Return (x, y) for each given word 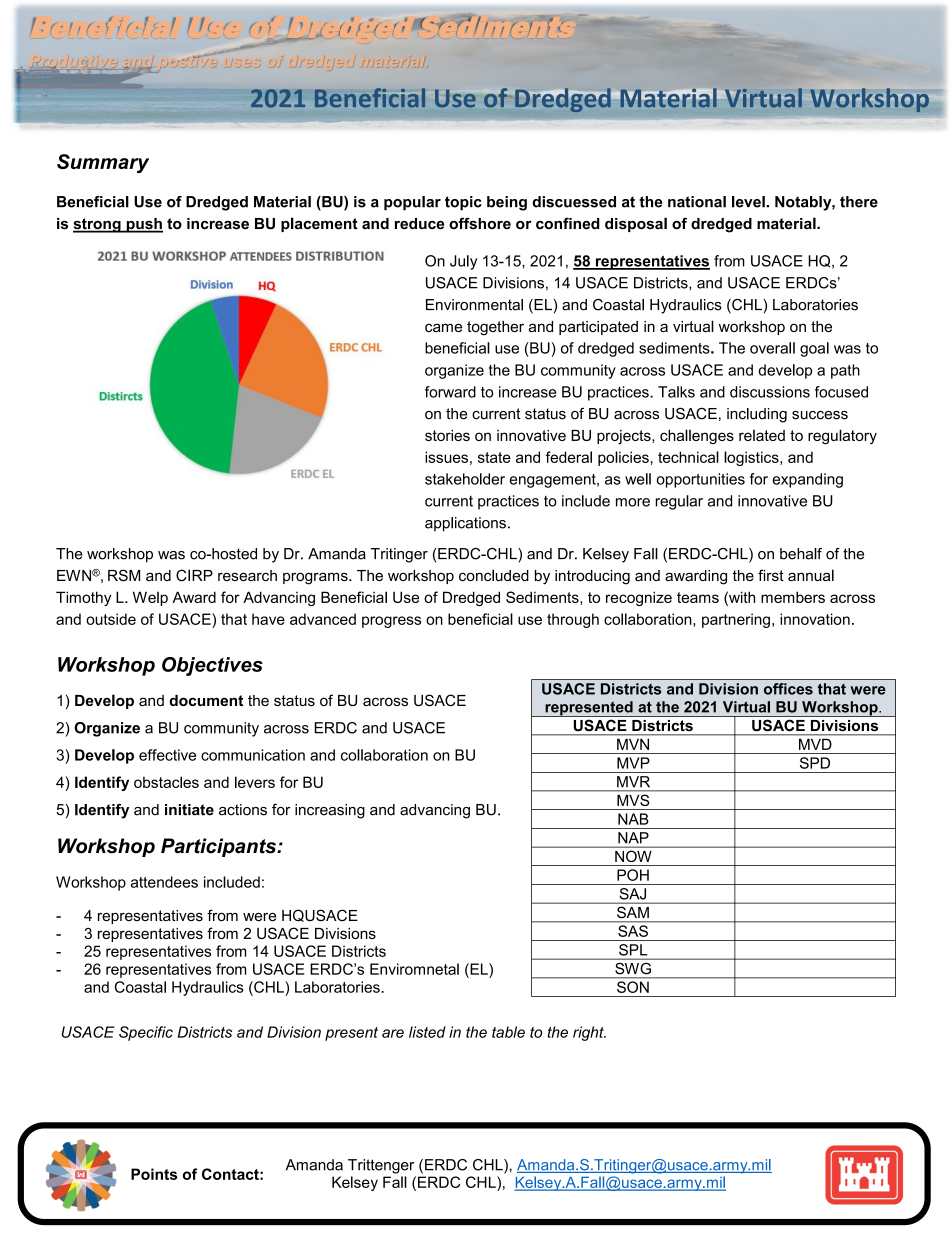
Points (154, 1174)
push (143, 225)
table (508, 1032)
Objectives (212, 666)
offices (788, 689)
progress (391, 622)
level (749, 202)
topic (463, 203)
